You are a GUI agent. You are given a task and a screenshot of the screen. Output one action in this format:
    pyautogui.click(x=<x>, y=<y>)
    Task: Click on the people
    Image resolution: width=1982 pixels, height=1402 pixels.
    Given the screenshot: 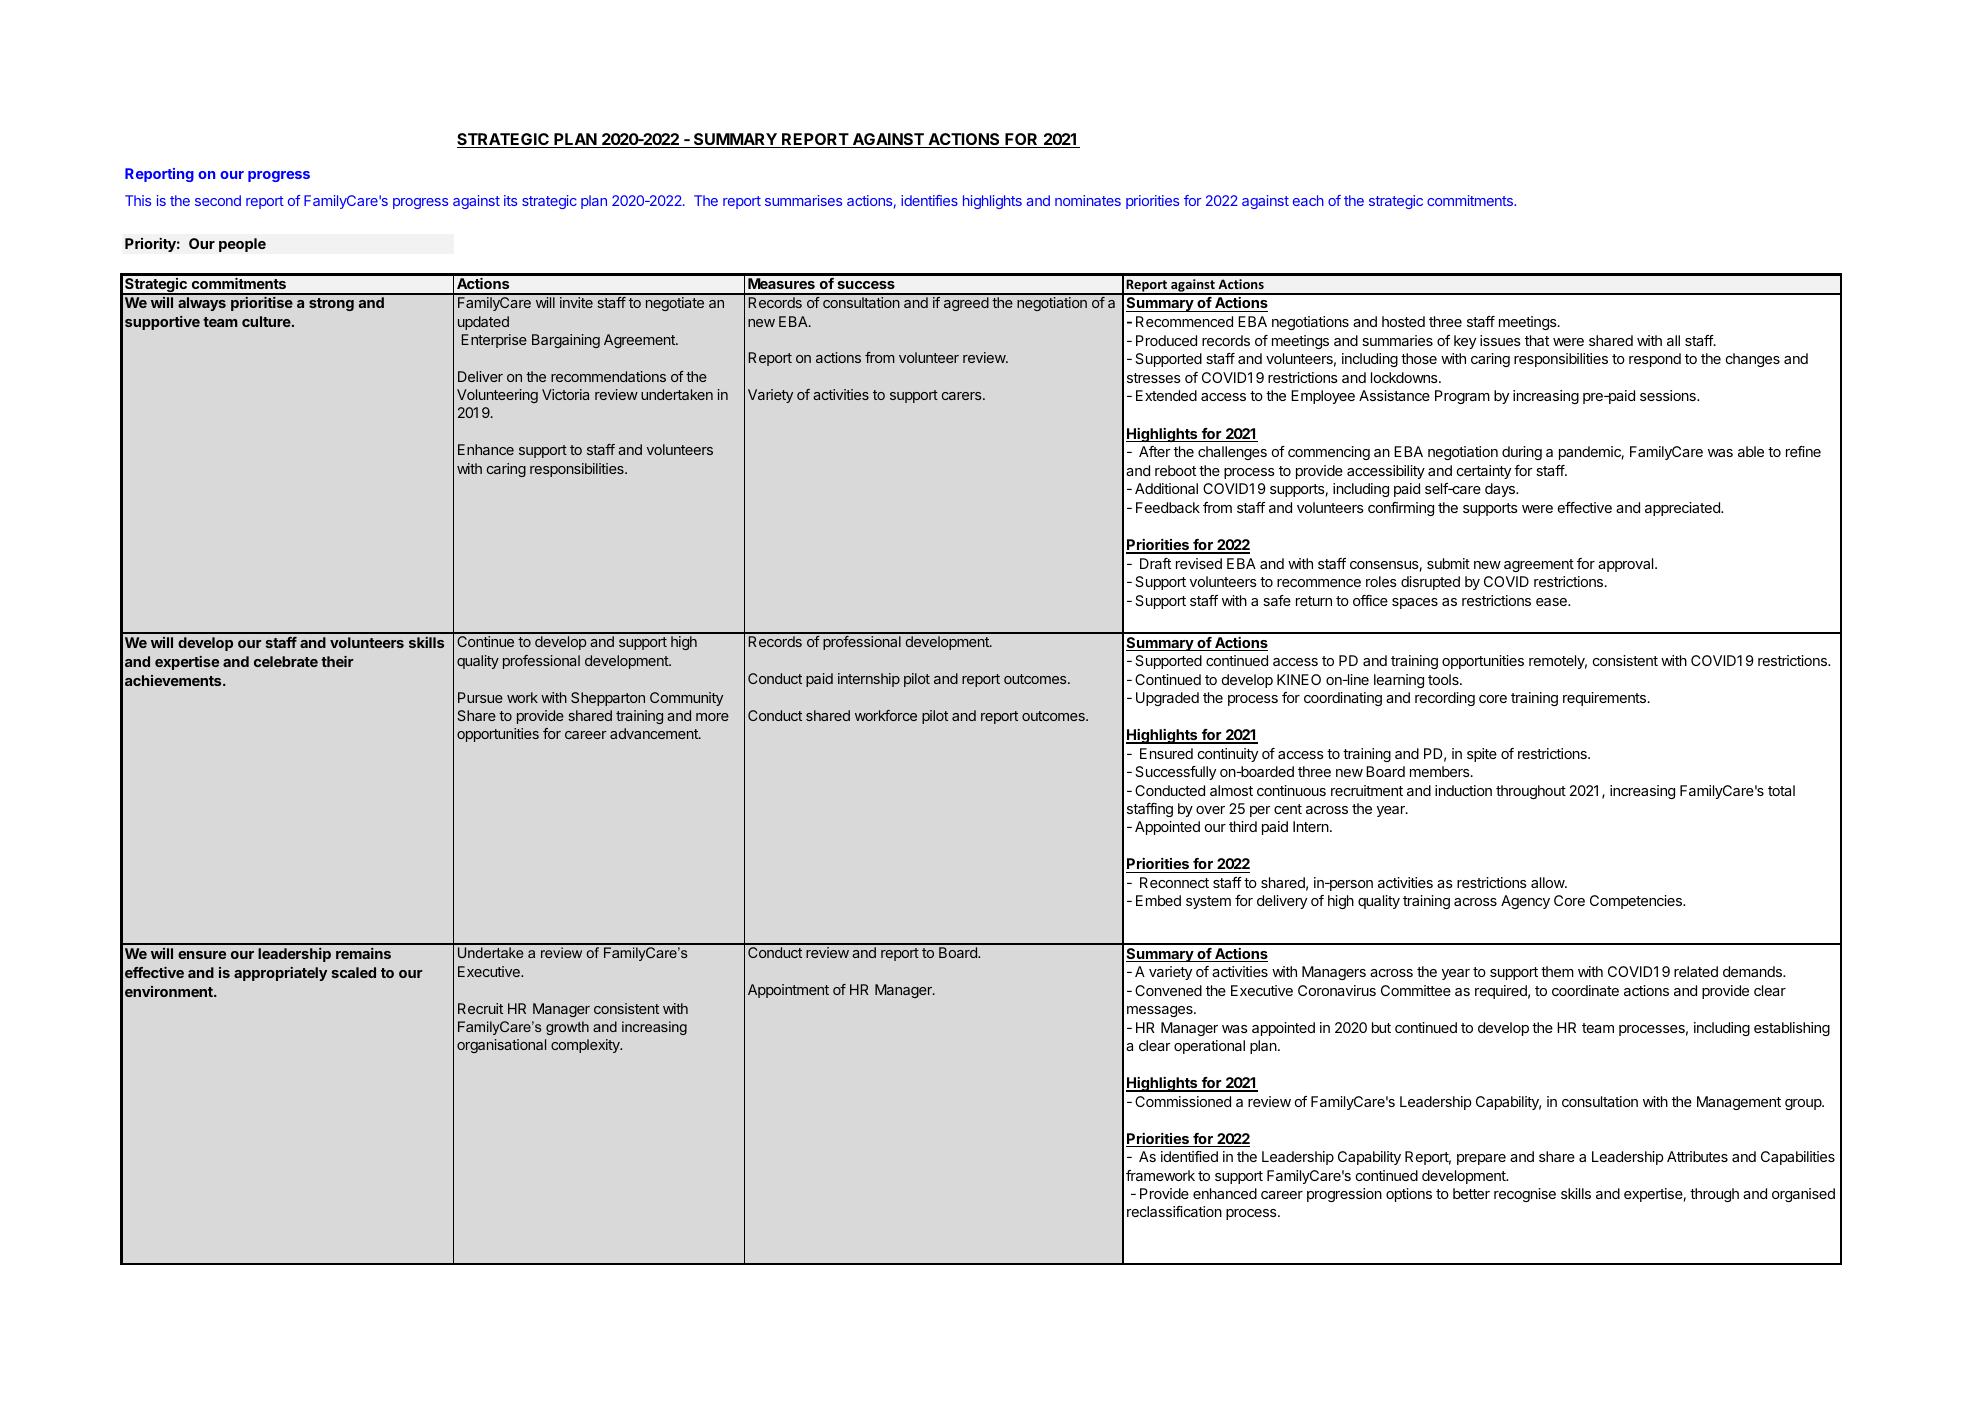 What is the action you would take?
    pyautogui.click(x=242, y=245)
